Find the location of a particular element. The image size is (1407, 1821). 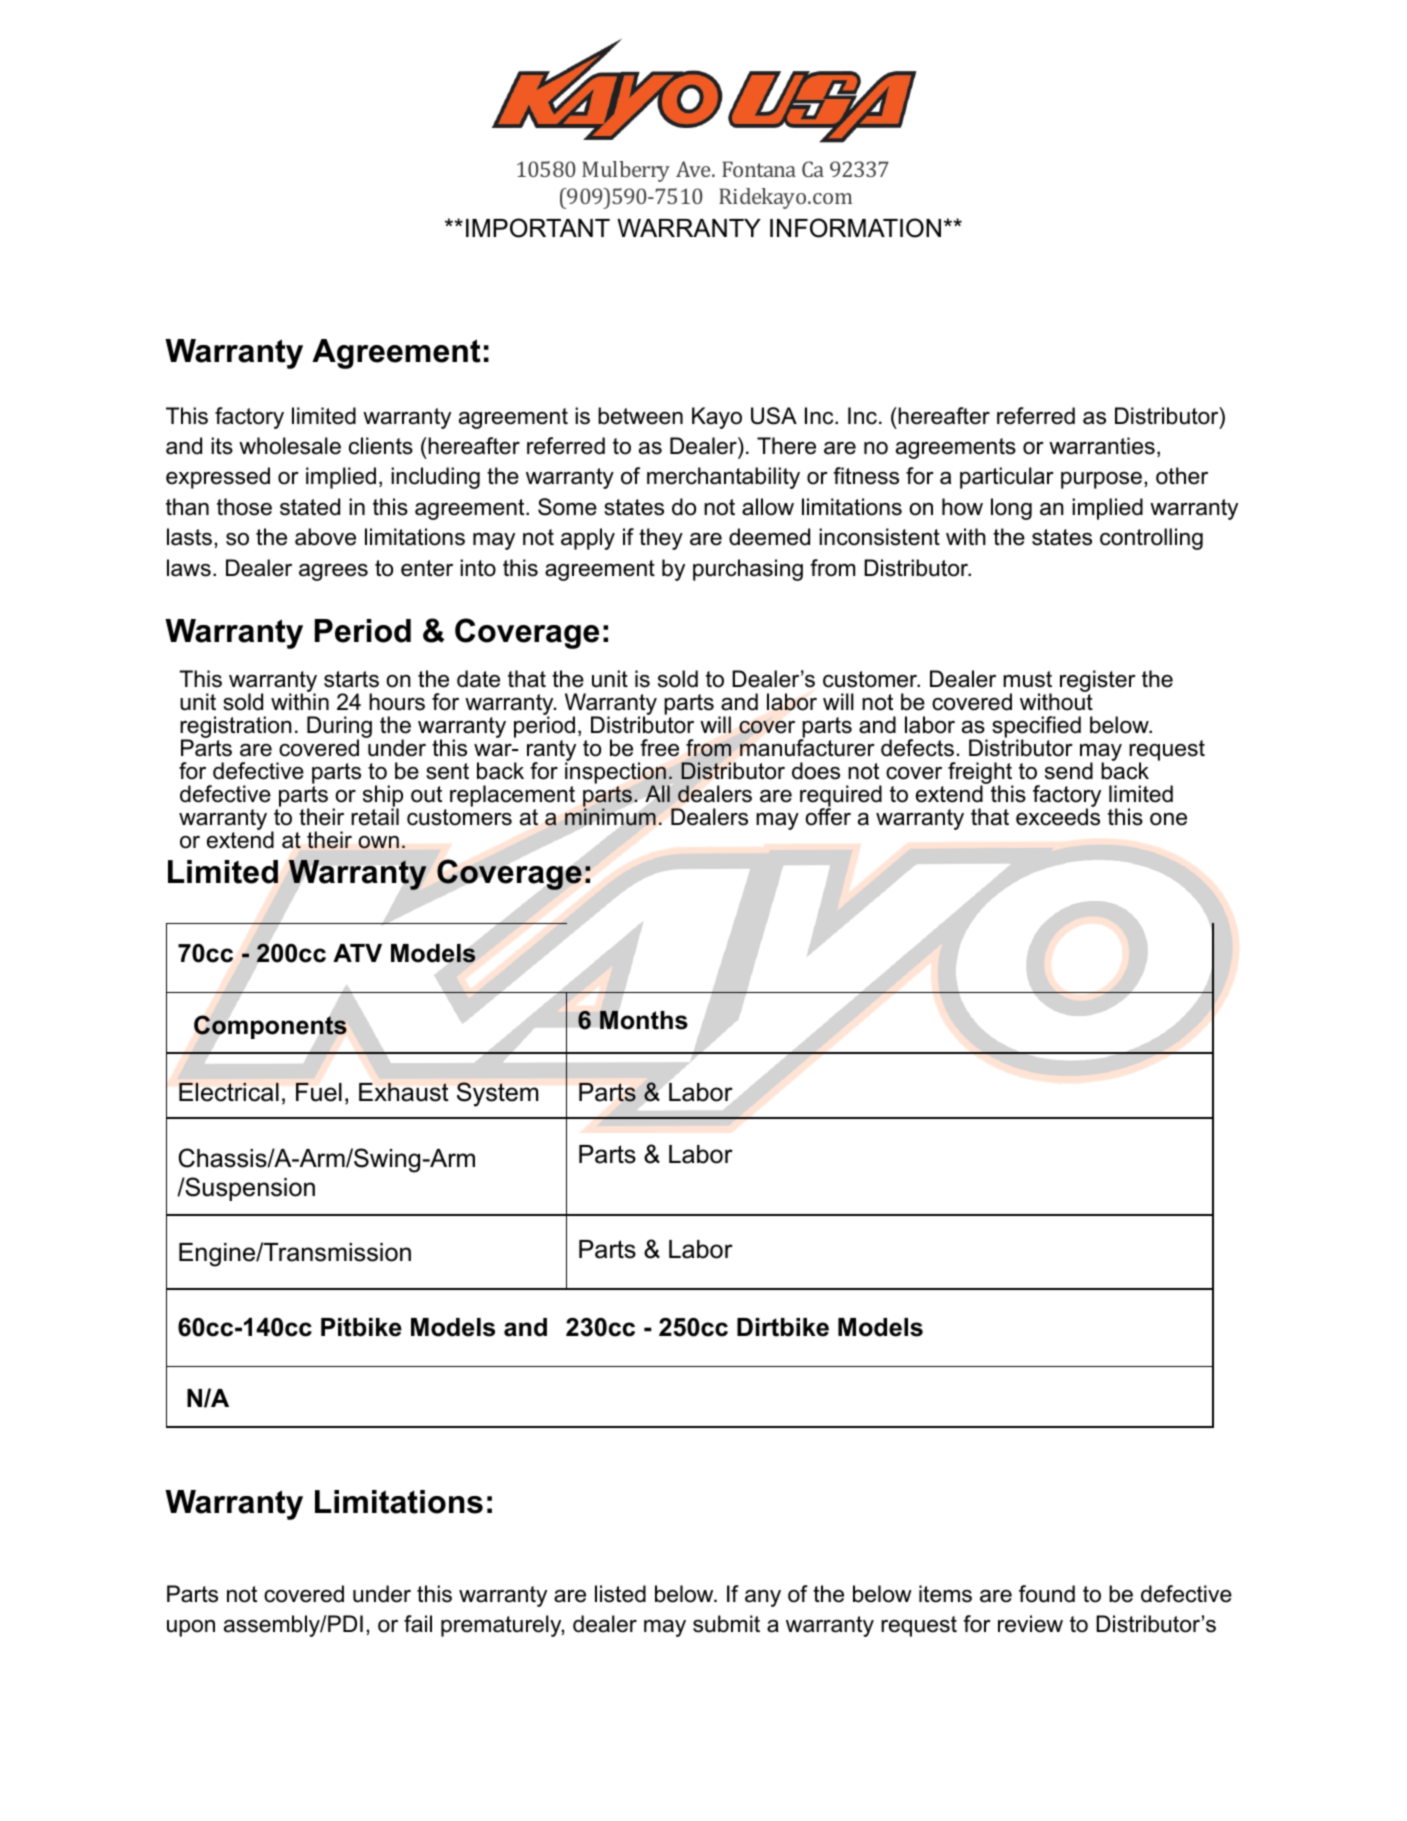

listed is located at coordinates (620, 1594).
